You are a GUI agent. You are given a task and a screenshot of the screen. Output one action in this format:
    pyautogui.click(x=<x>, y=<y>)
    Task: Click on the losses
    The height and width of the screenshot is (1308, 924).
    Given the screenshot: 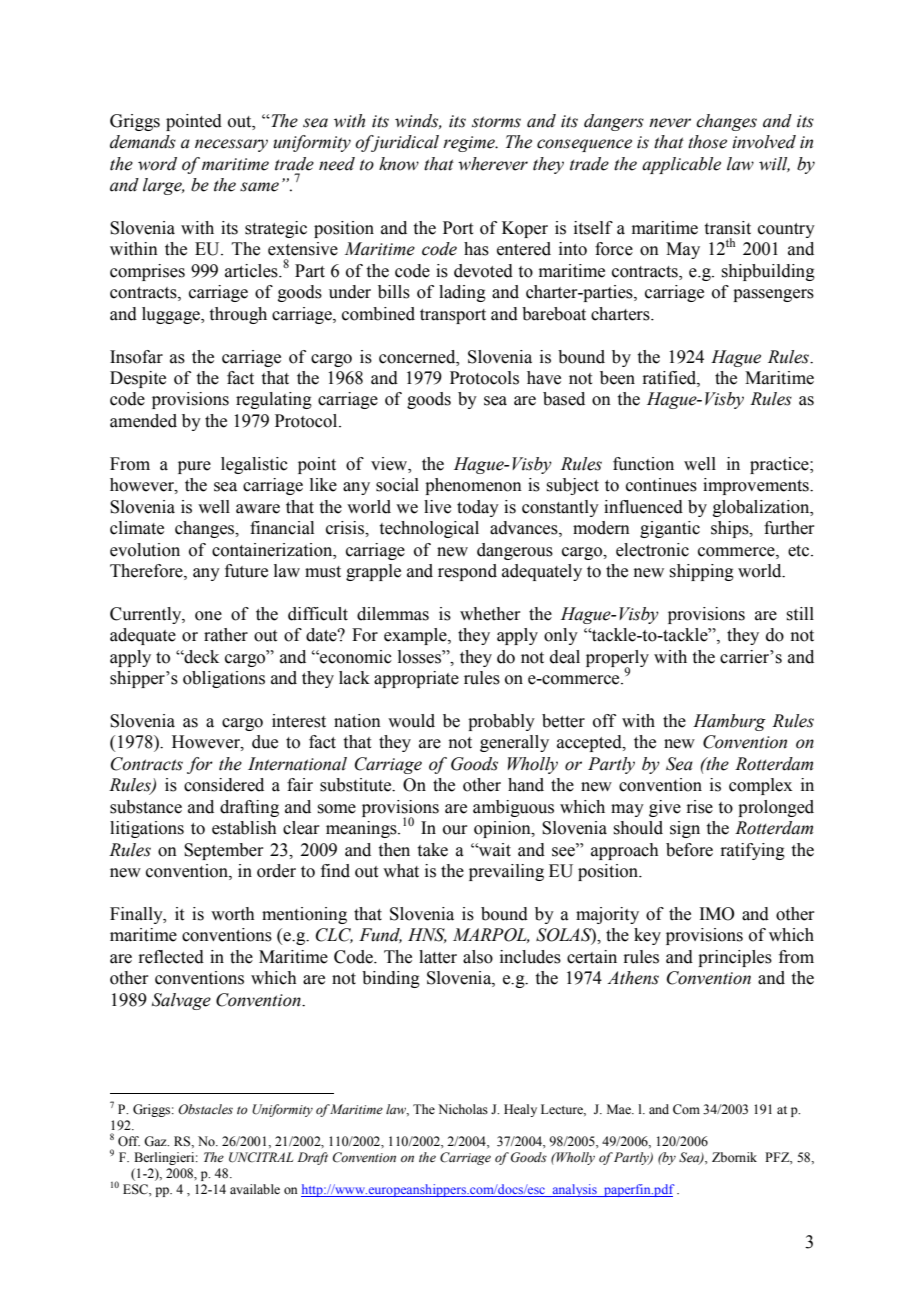 What is the action you would take?
    pyautogui.click(x=420, y=657)
